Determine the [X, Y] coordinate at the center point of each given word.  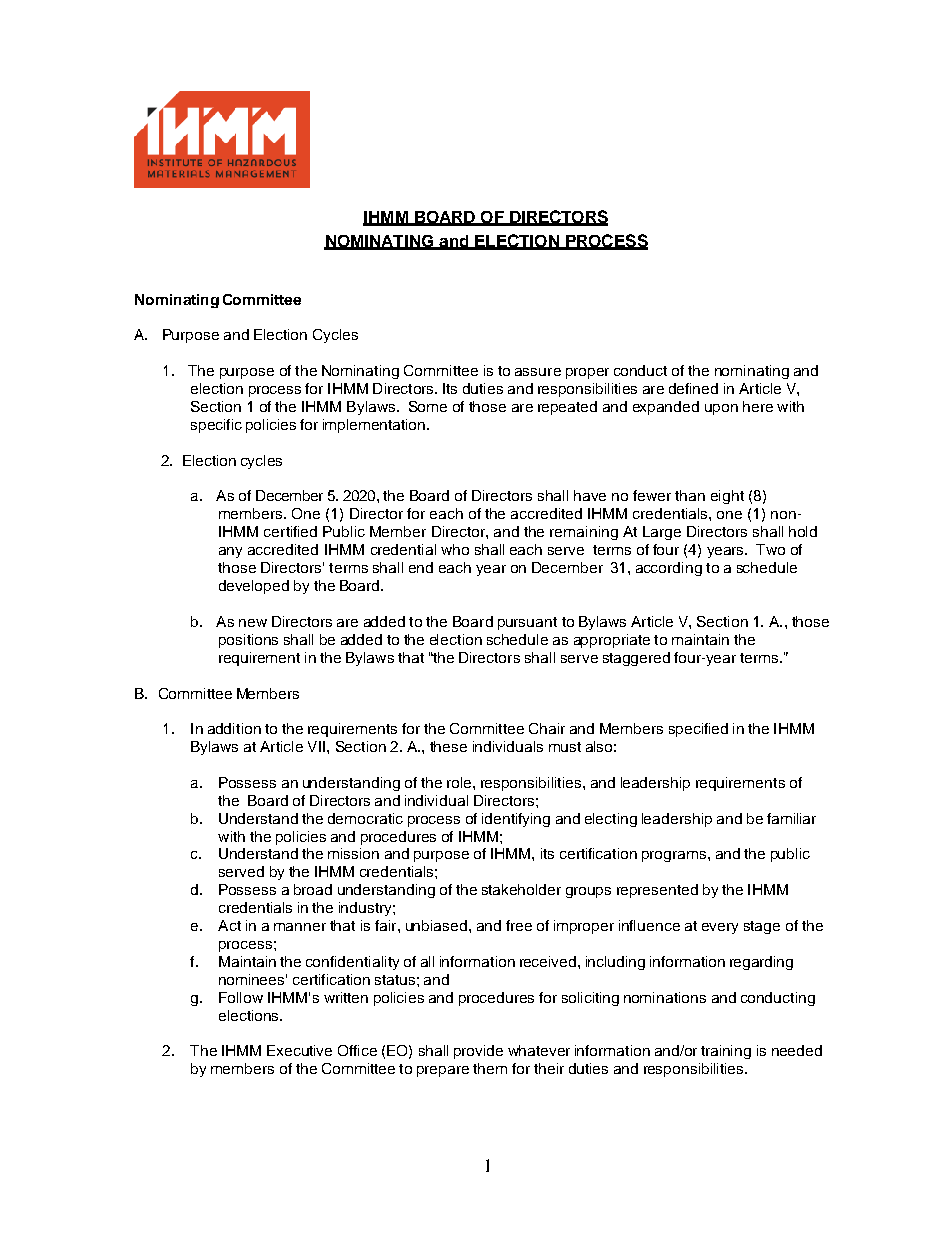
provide [478, 1052]
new [253, 623]
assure [538, 372]
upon [721, 409]
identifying [516, 820]
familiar [791, 818]
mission [353, 853]
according [669, 569]
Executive [299, 1050]
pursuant [527, 623]
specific [216, 426]
